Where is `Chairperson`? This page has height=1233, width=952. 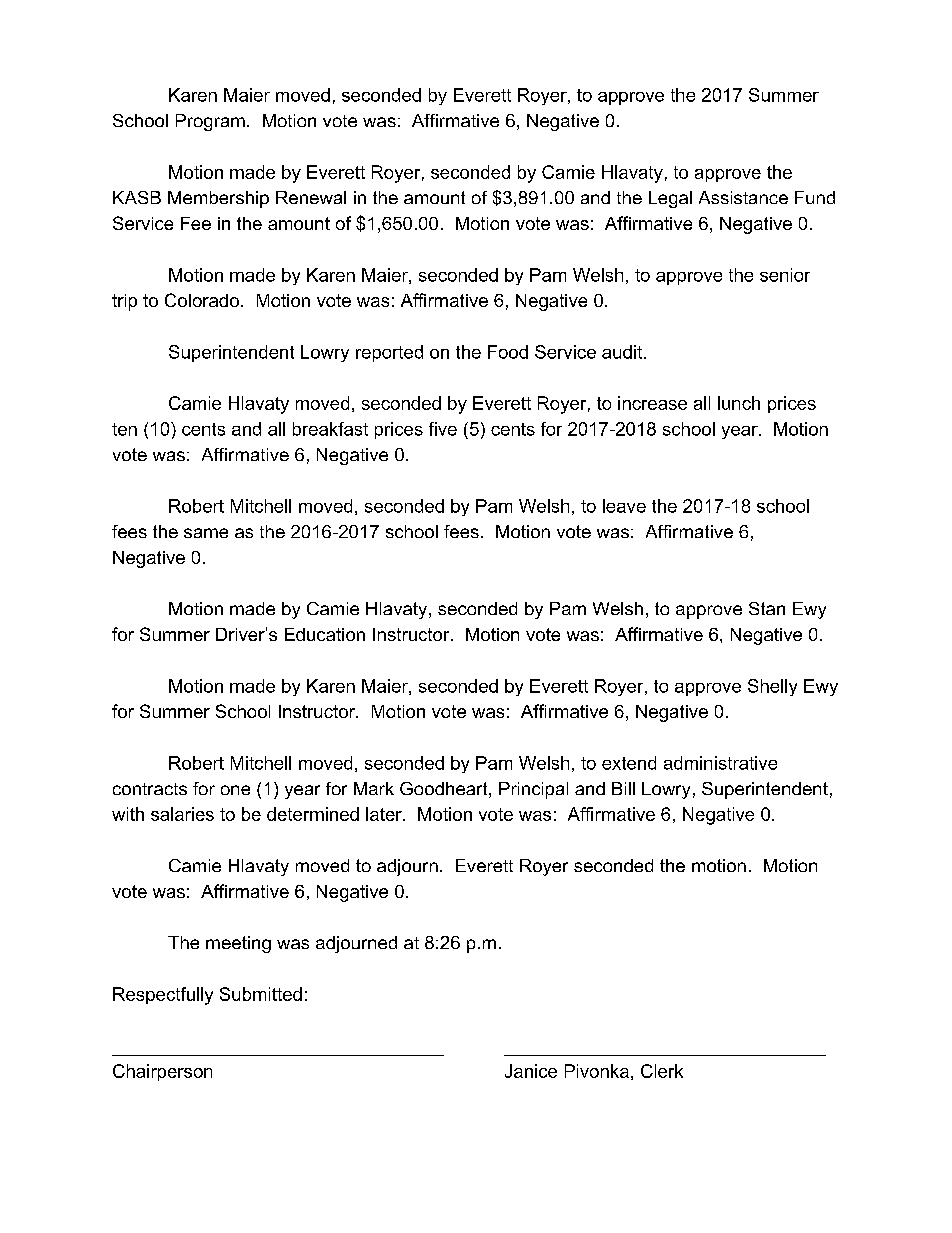 Chairperson is located at coordinates (162, 1072).
